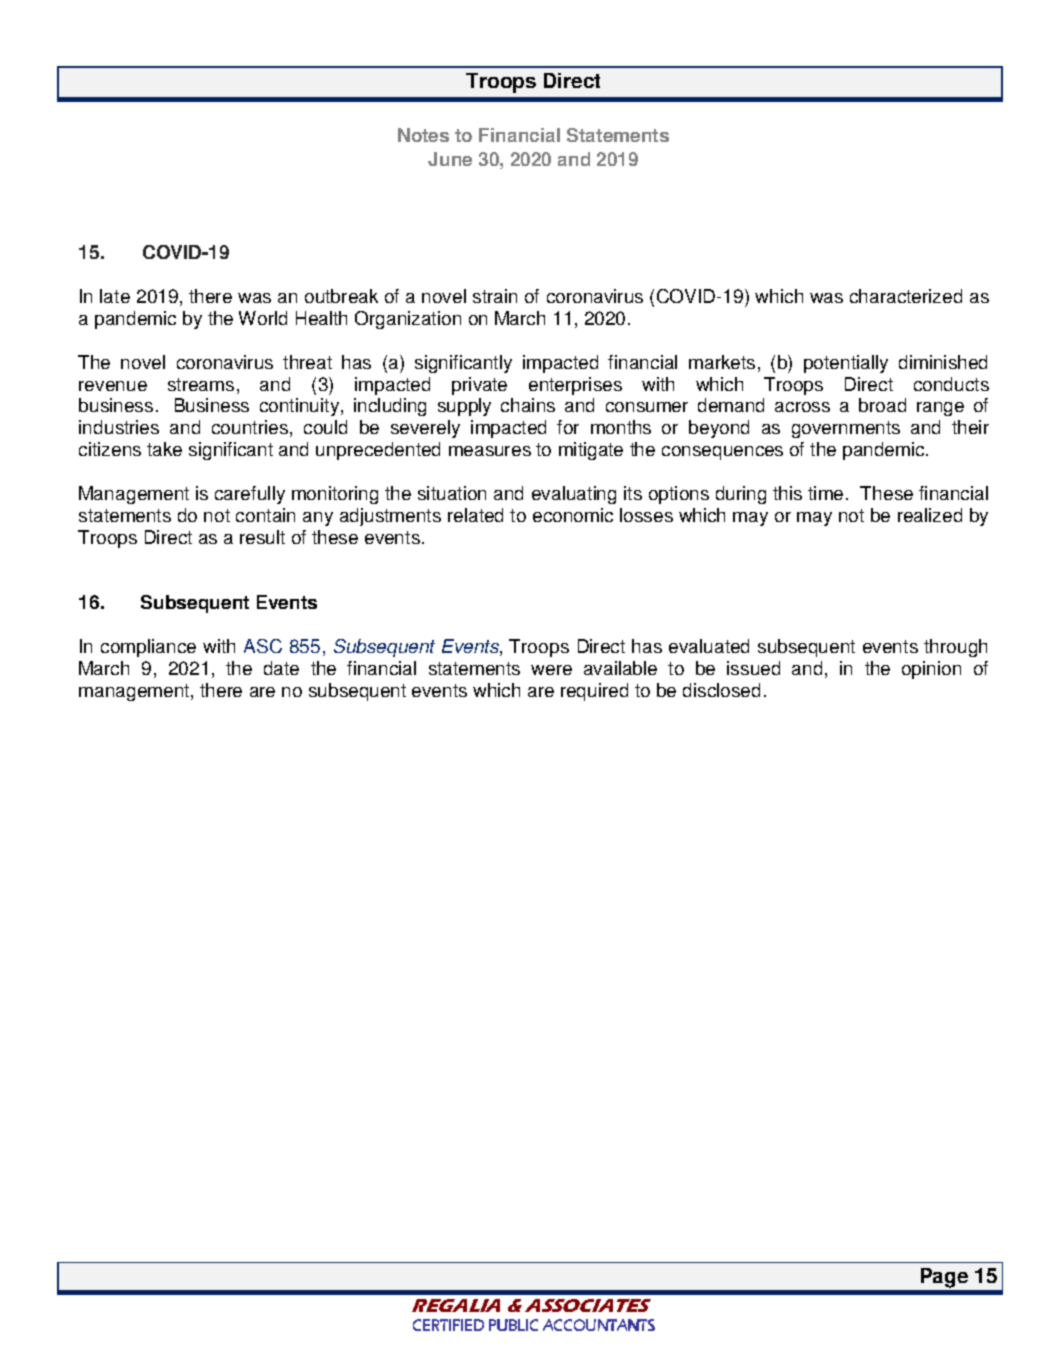 The width and height of the page is (1059, 1371). I want to click on strain, so click(495, 296).
